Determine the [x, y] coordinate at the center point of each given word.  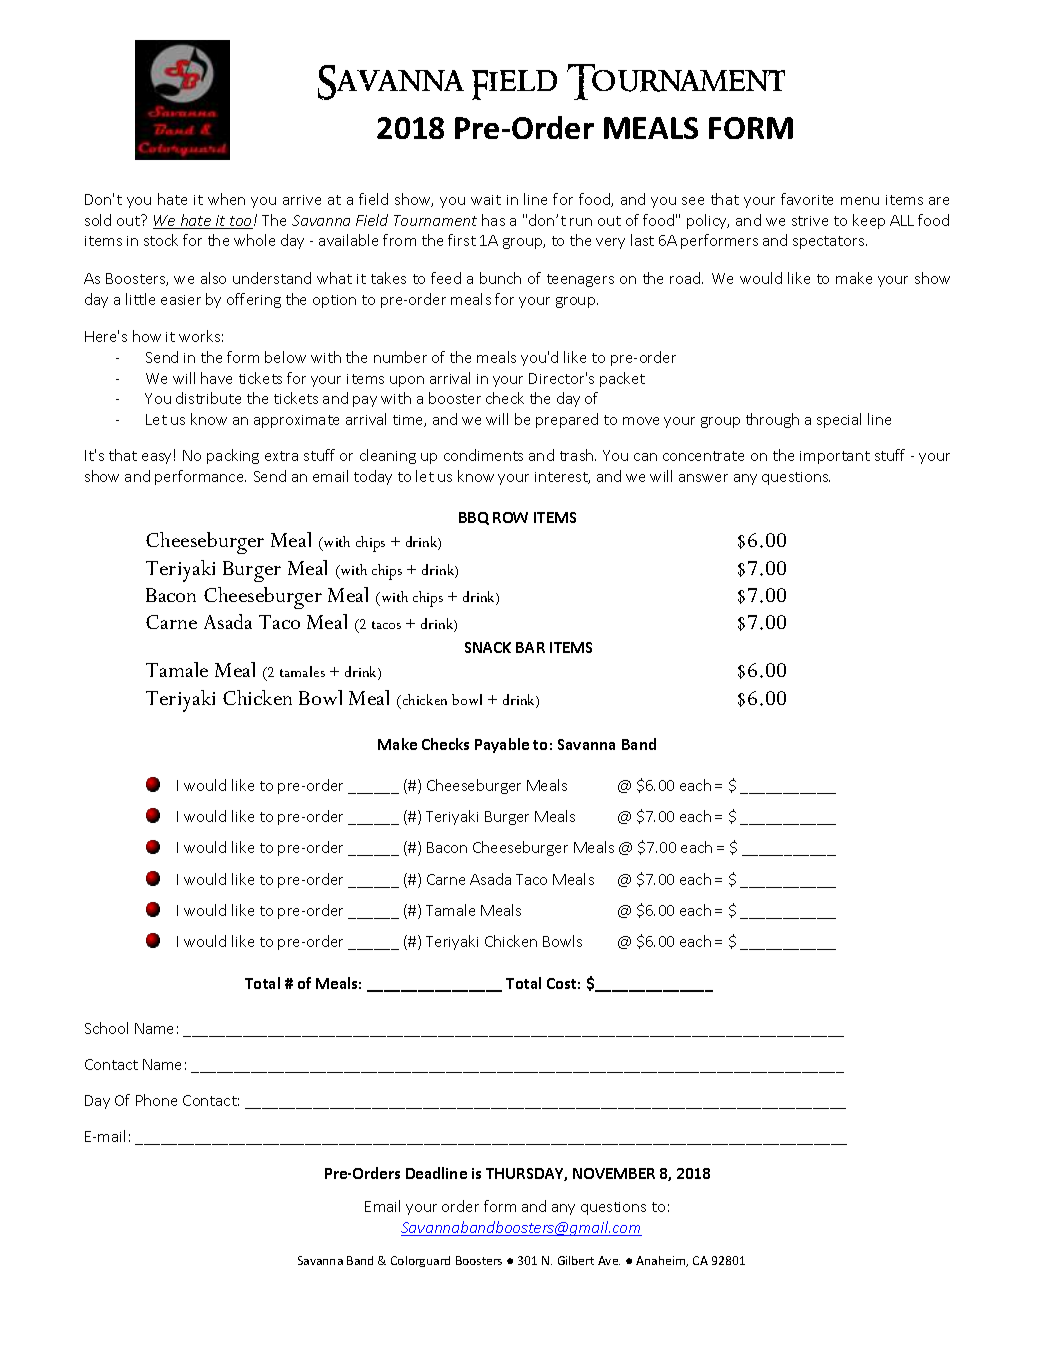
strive [810, 221]
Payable [502, 745]
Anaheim [662, 1261]
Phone [156, 1100]
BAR [530, 647]
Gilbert [576, 1260]
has [493, 220]
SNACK [488, 647]
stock [161, 240]
